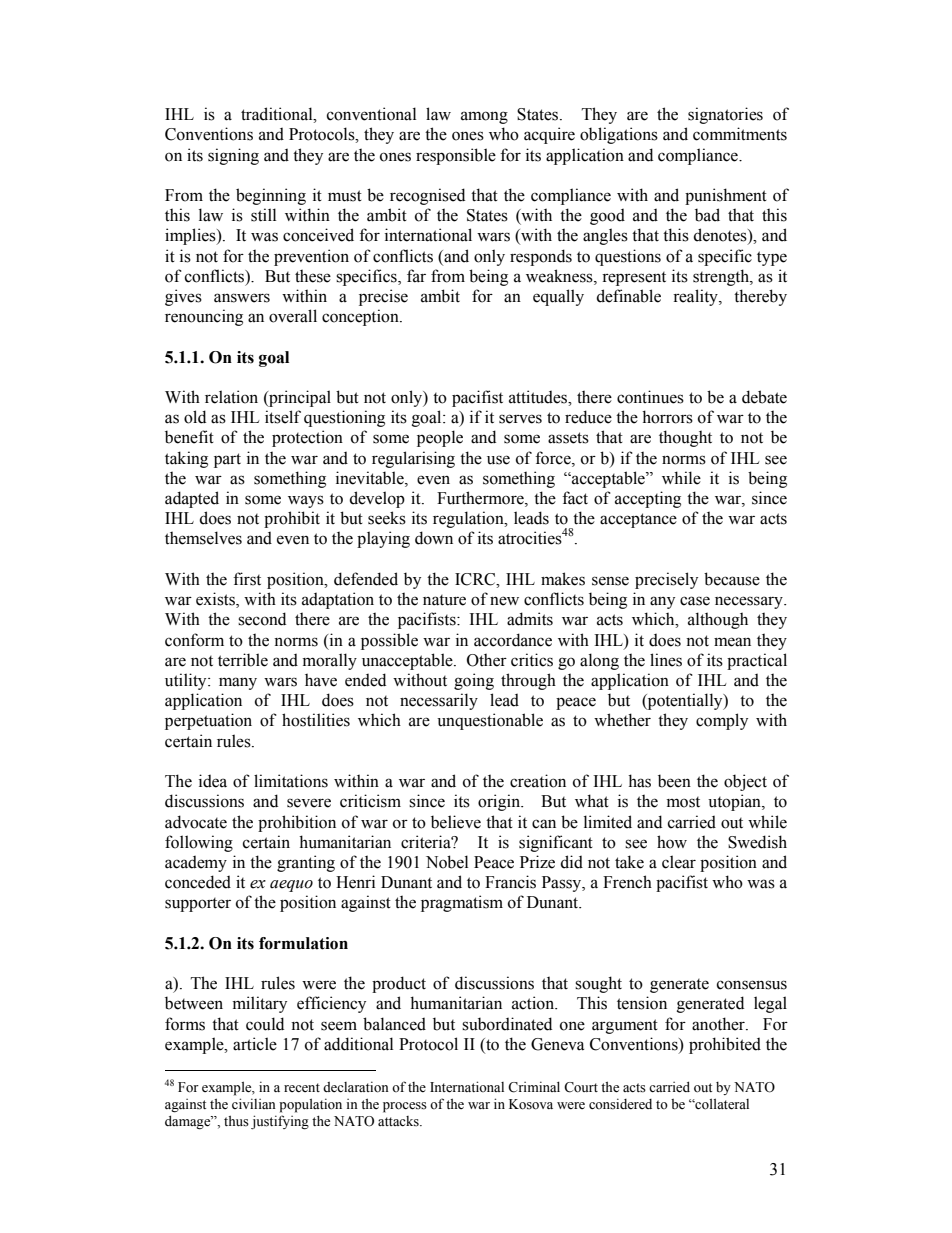  What do you see at coordinates (534, 1087) in the document?
I see `Criminal` at bounding box center [534, 1087].
